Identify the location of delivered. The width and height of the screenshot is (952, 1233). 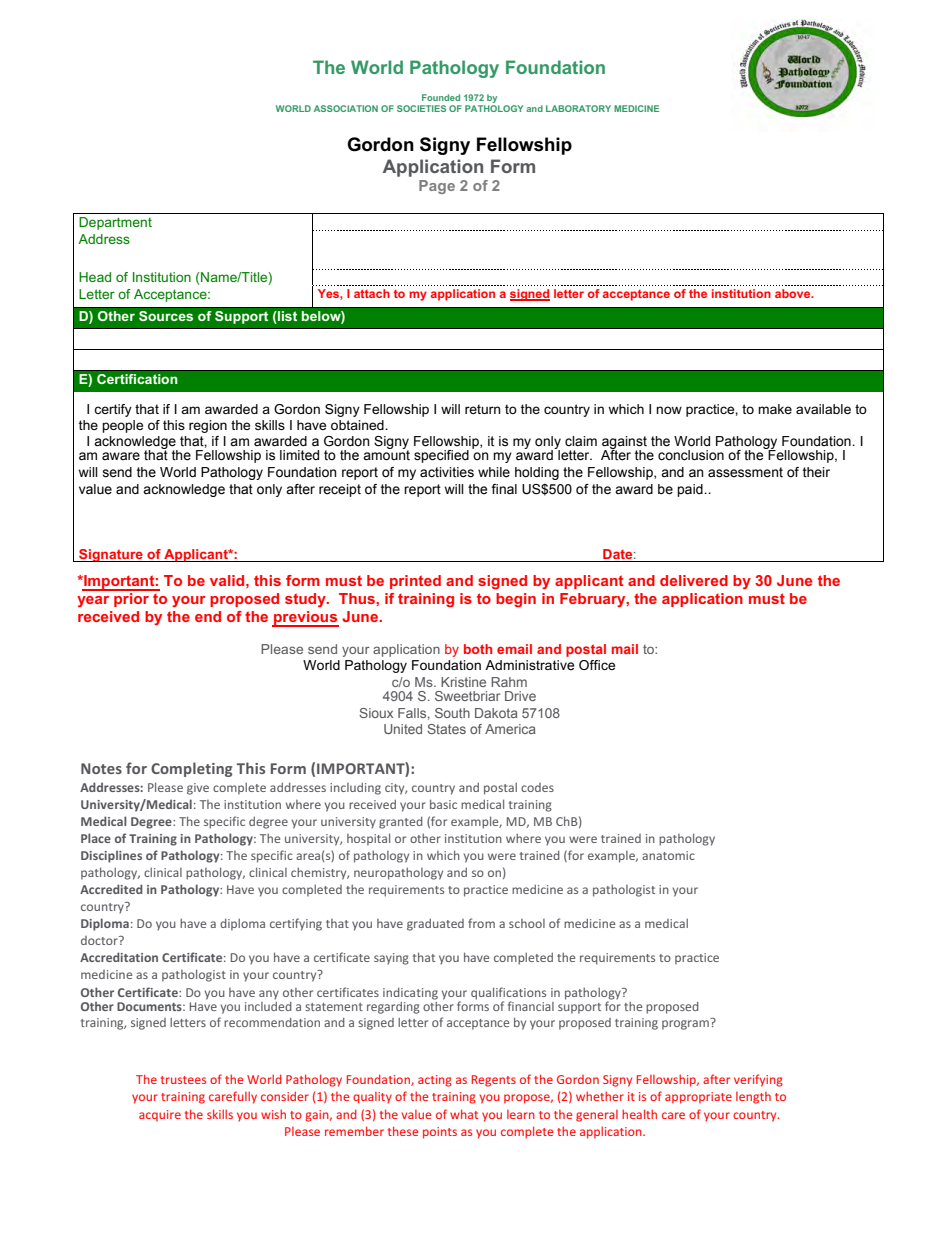
(694, 580).
